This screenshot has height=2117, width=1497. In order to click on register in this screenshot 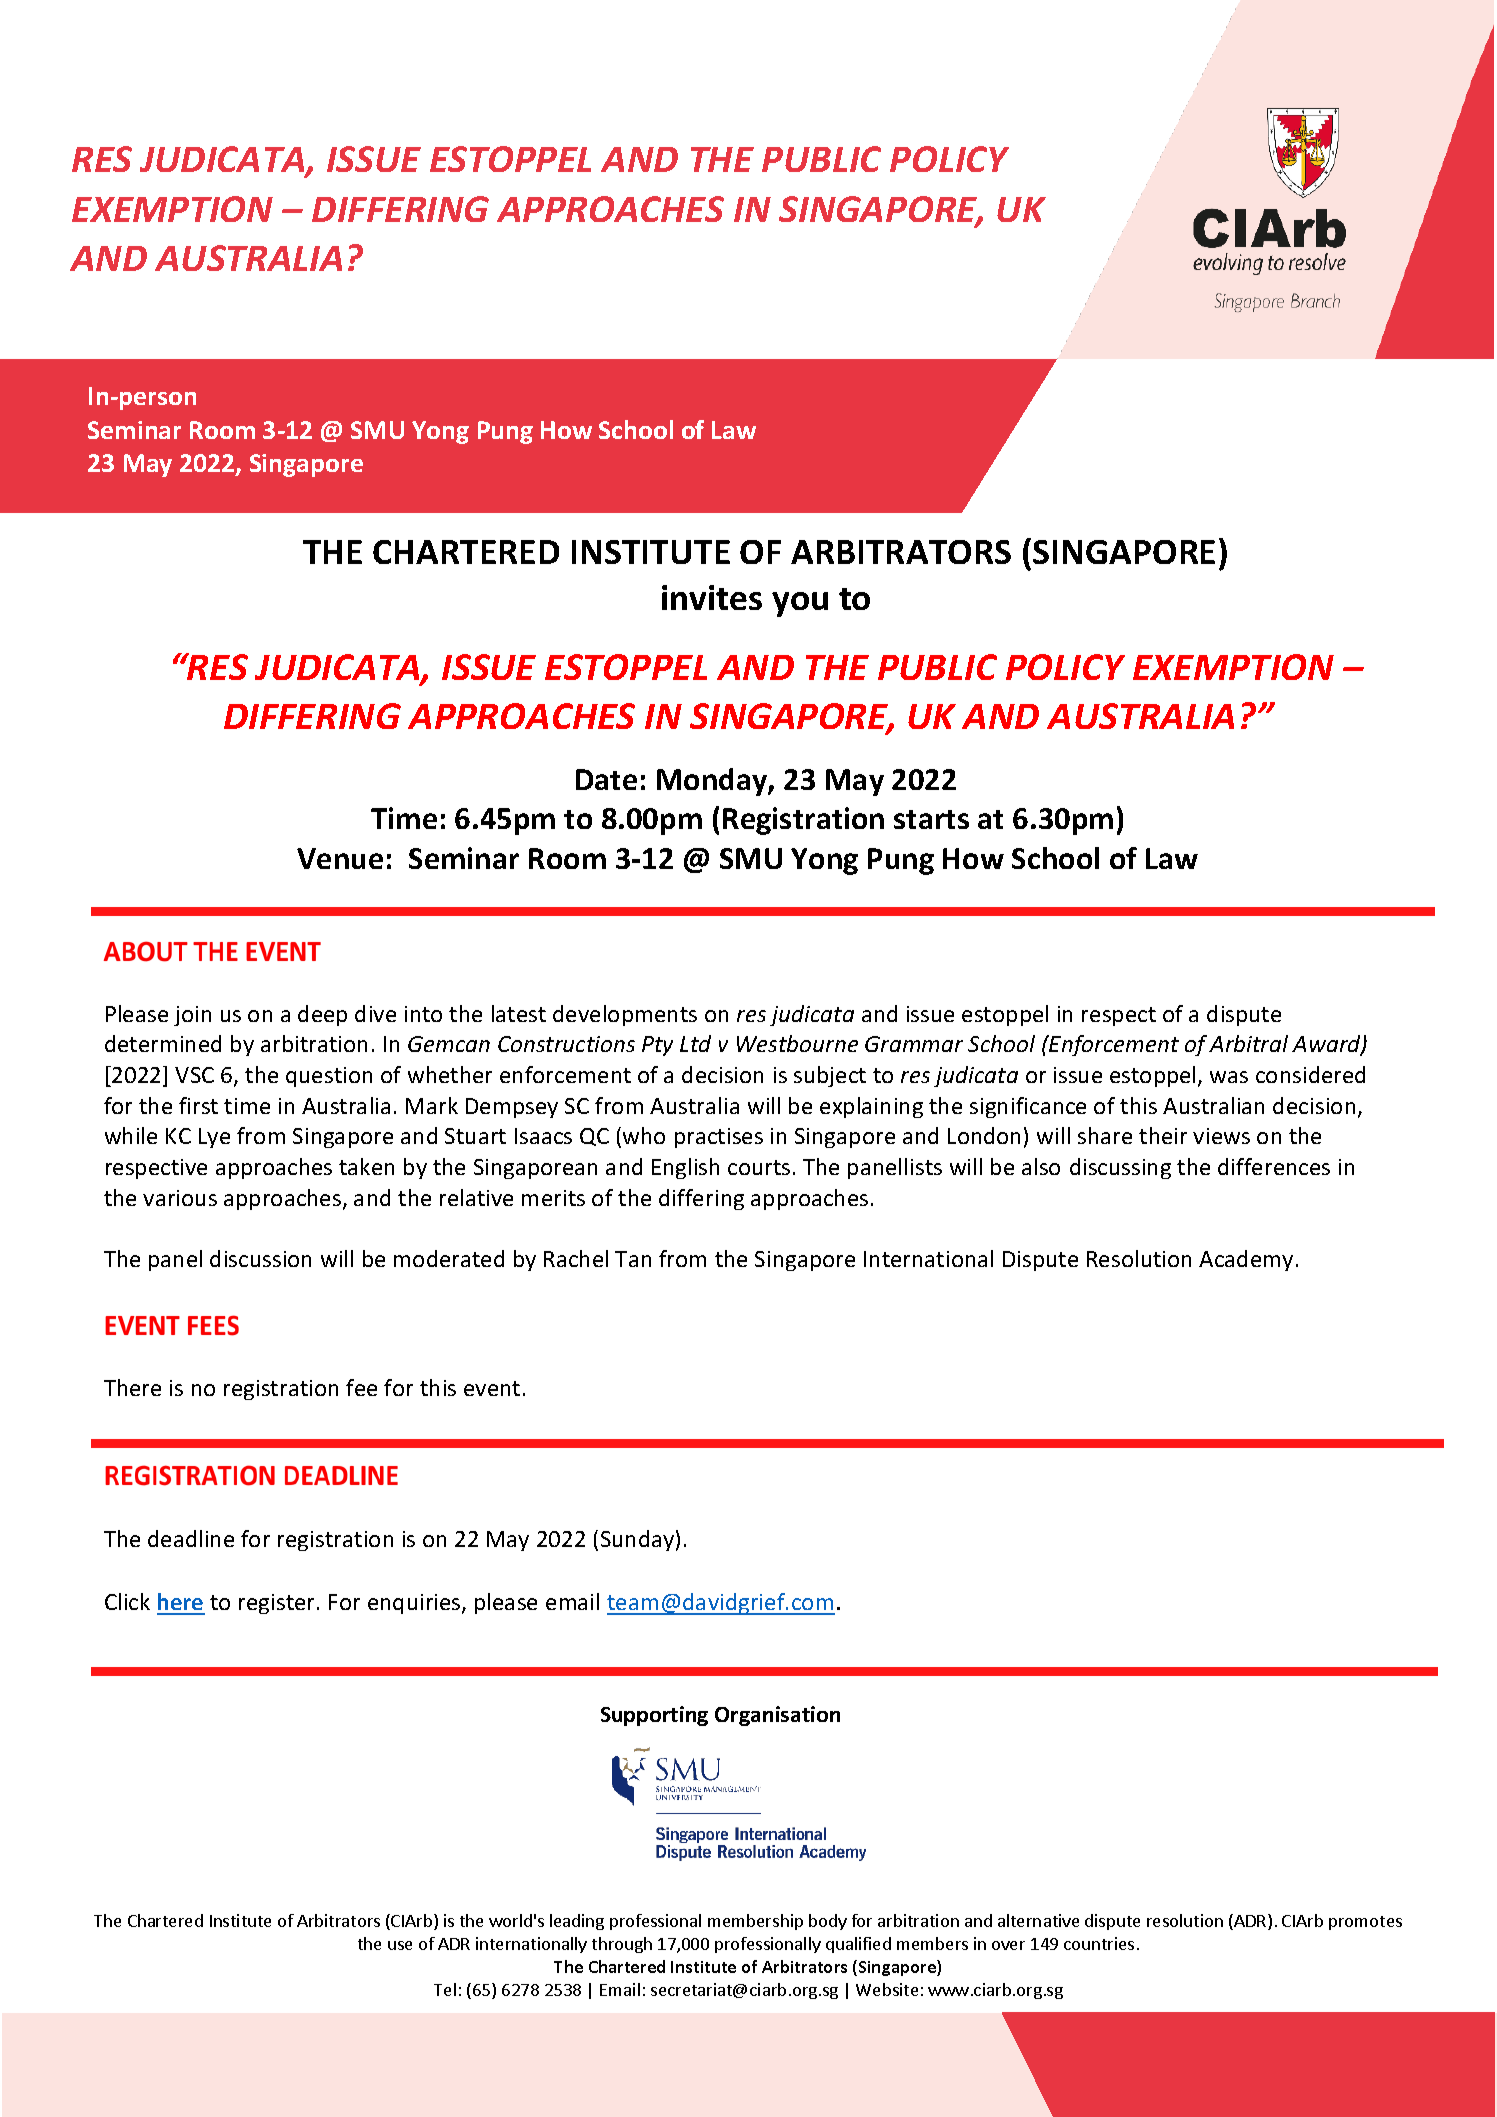, I will do `click(278, 1604)`.
